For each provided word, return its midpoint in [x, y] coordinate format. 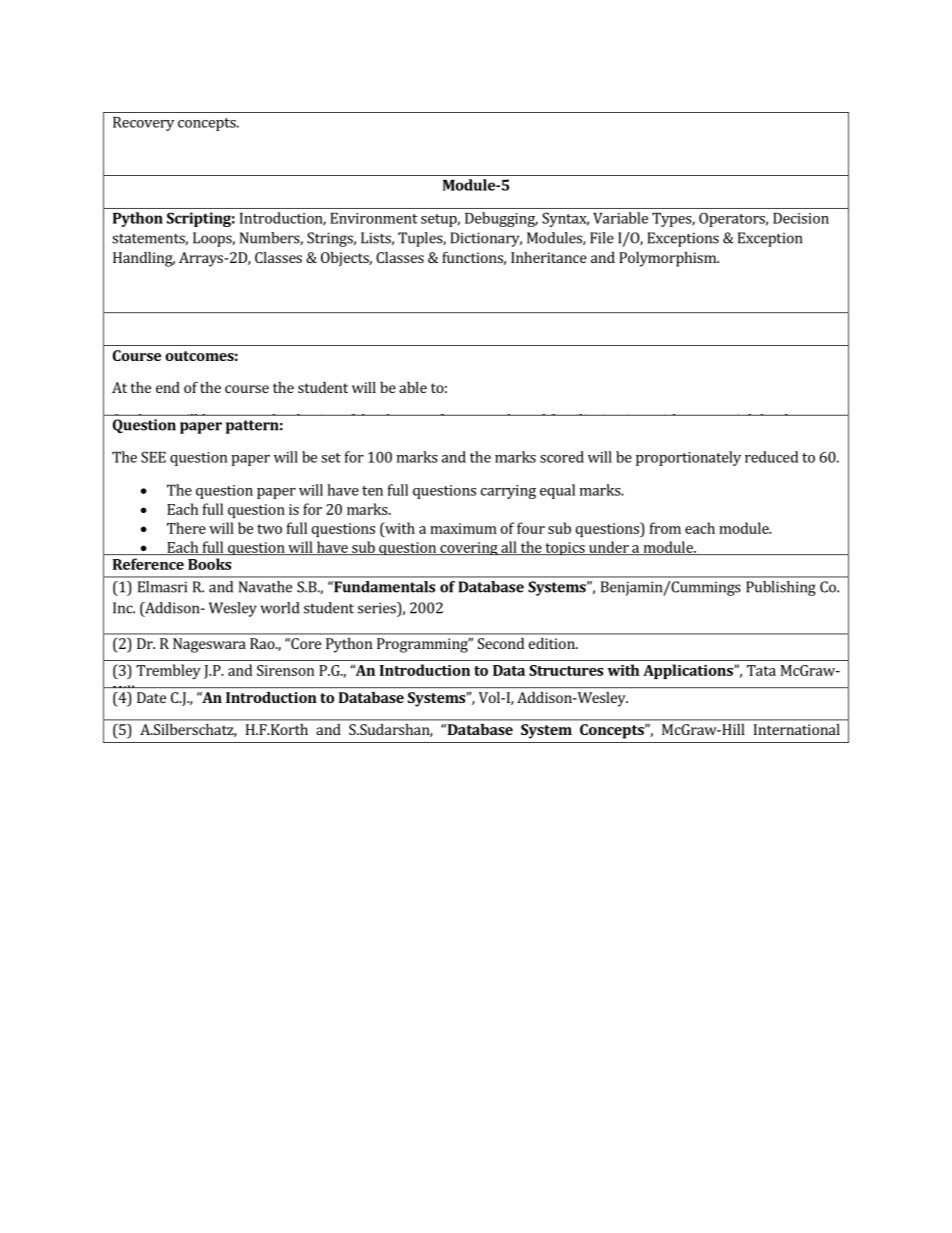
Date [151, 697]
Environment [374, 218]
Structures [566, 670]
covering [469, 548]
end [168, 387]
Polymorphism [668, 259]
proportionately [688, 458]
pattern [252, 427]
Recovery [143, 124]
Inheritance [549, 257]
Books [209, 564]
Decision [801, 218]
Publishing [781, 588]
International [797, 729]
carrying [508, 492]
